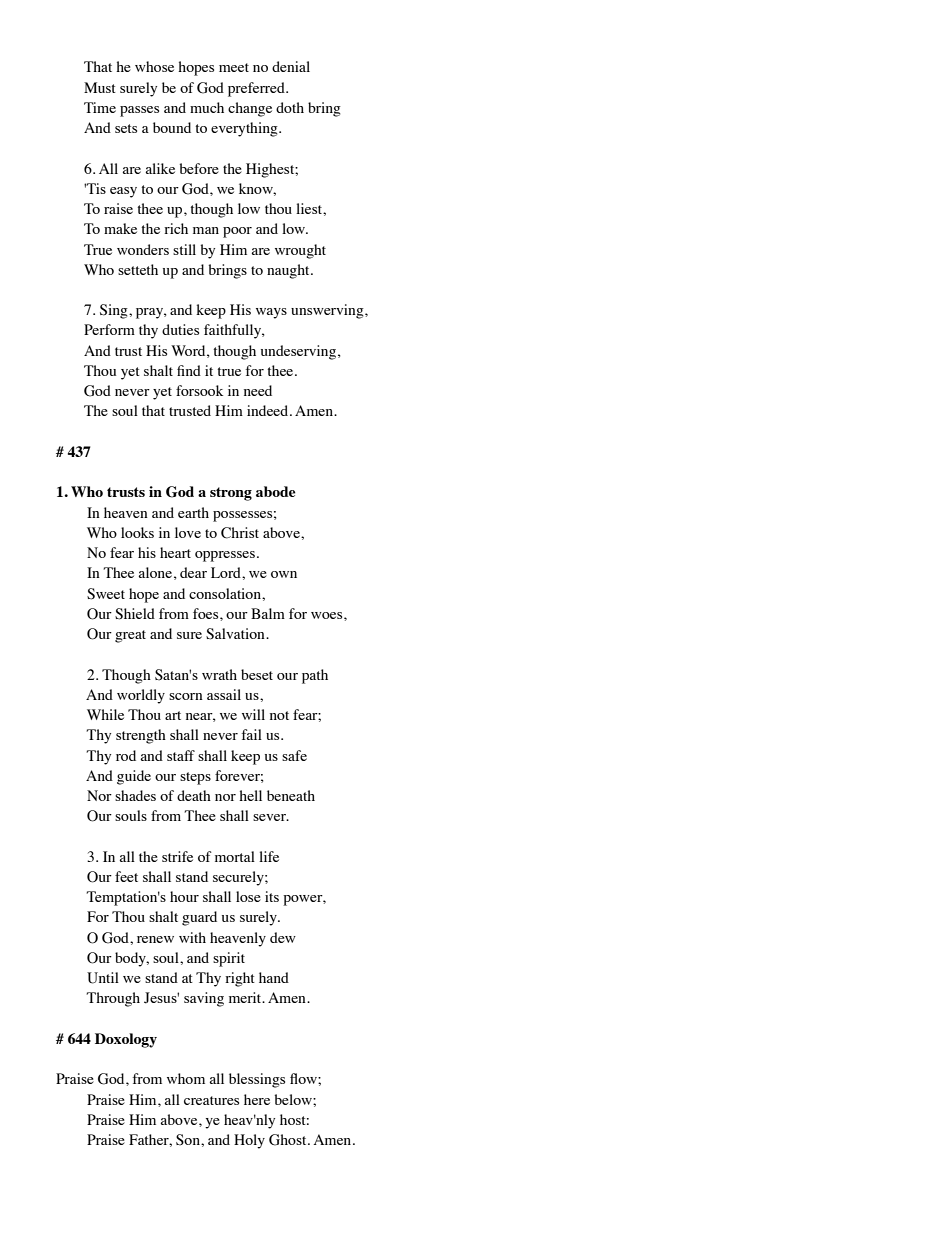  What do you see at coordinates (268, 613) in the document?
I see `Balm` at bounding box center [268, 613].
